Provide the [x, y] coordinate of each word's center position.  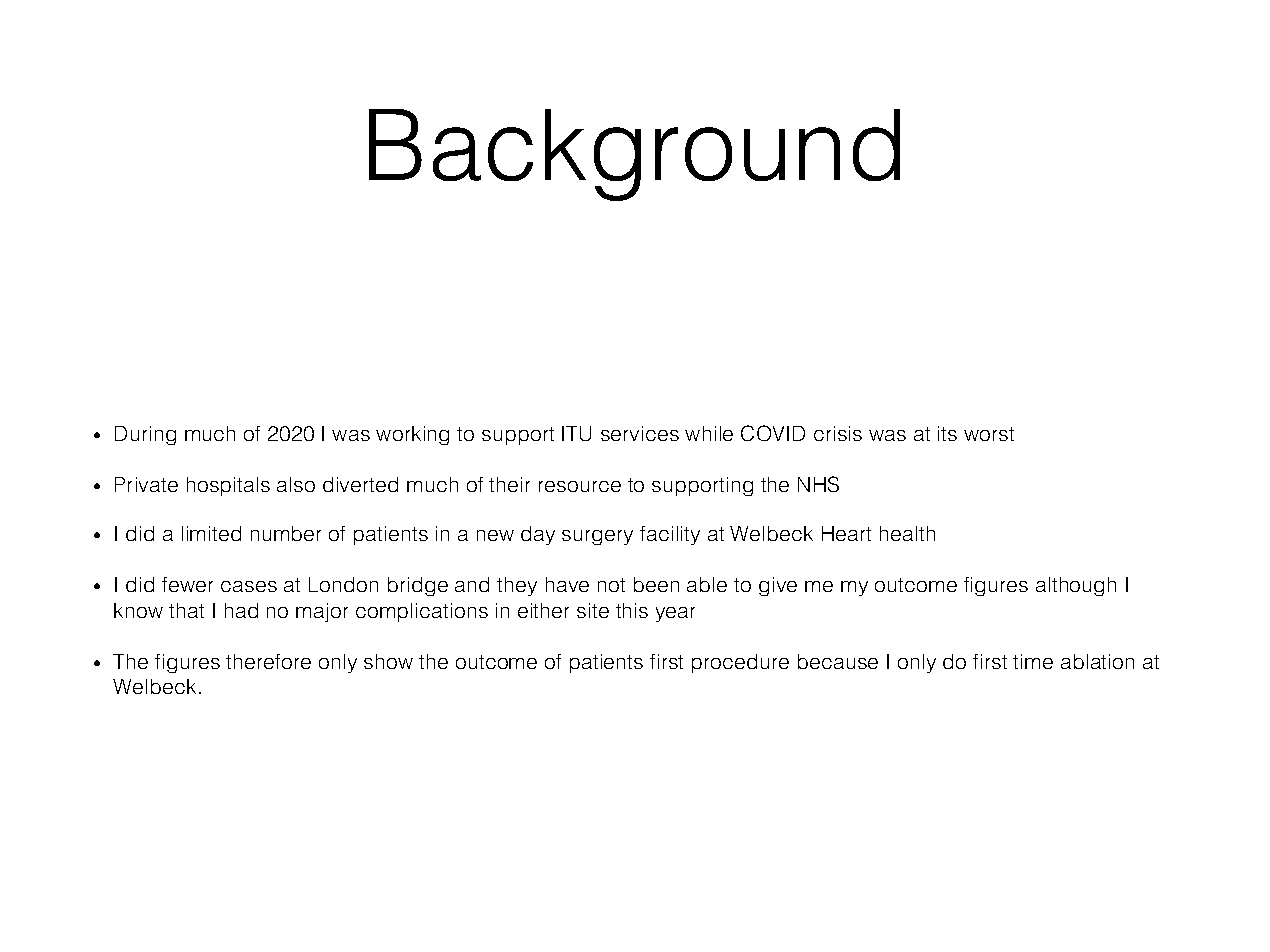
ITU [576, 433]
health [907, 533]
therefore [268, 661]
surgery [597, 537]
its [947, 433]
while [709, 433]
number [286, 533]
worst [989, 434]
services [640, 433]
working [412, 435]
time [1033, 661]
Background [634, 155]
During [145, 435]
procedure [740, 663]
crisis [838, 433]
